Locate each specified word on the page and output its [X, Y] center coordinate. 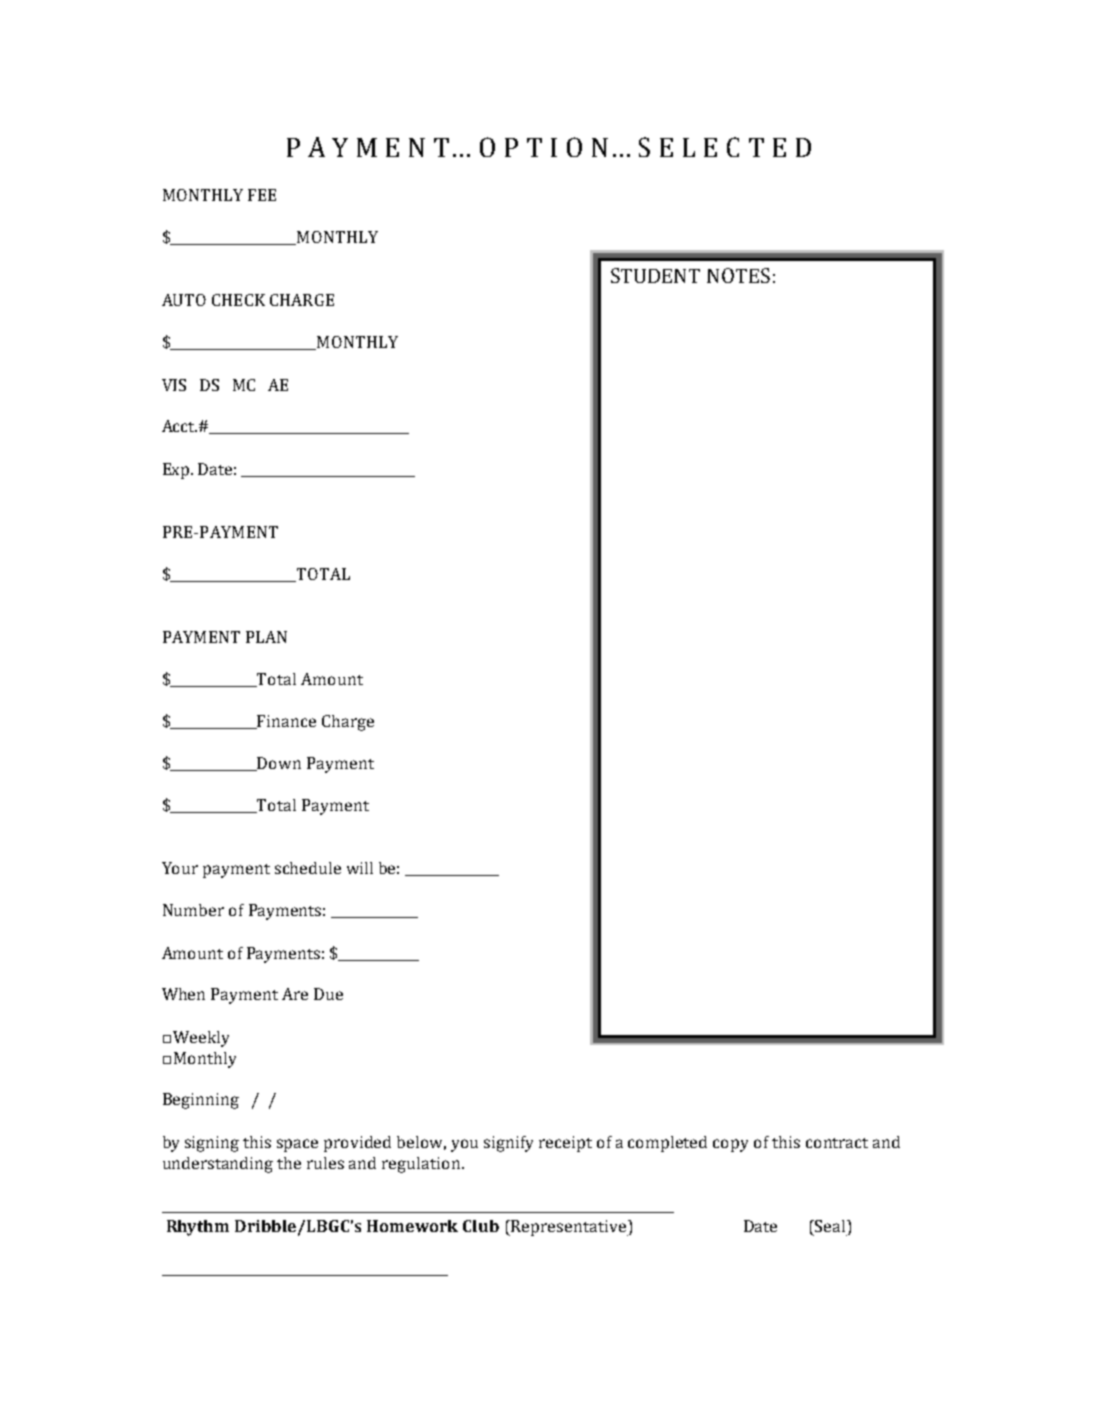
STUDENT [655, 275]
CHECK [238, 300]
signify [508, 1144]
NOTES [738, 275]
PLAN [266, 637]
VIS [174, 385]
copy [730, 1145]
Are [295, 994]
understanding [218, 1165]
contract [837, 1143]
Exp [177, 471]
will [360, 868]
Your [180, 868]
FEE [262, 195]
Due [328, 994]
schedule [308, 868]
